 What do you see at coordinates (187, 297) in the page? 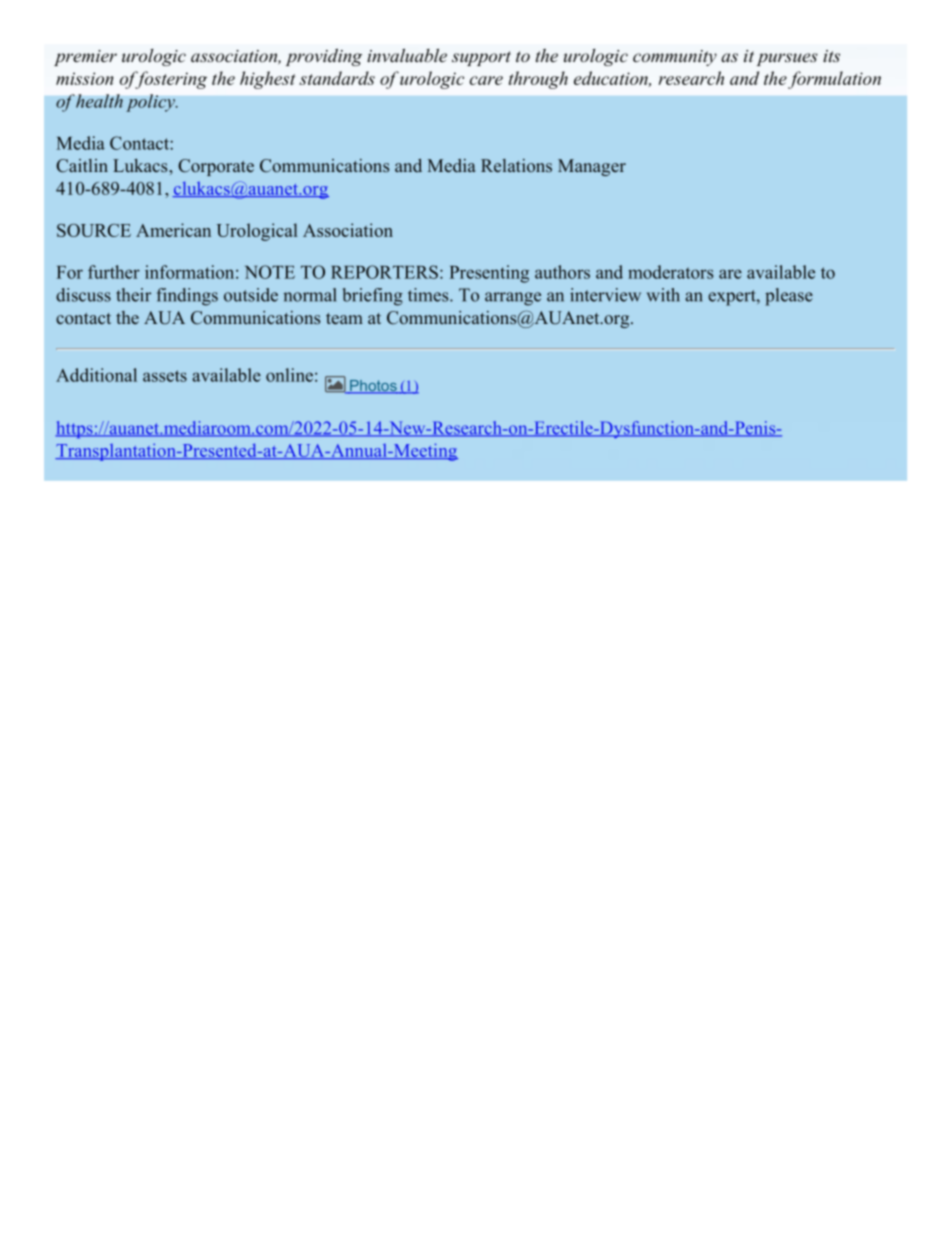
I see `findings` at bounding box center [187, 297].
